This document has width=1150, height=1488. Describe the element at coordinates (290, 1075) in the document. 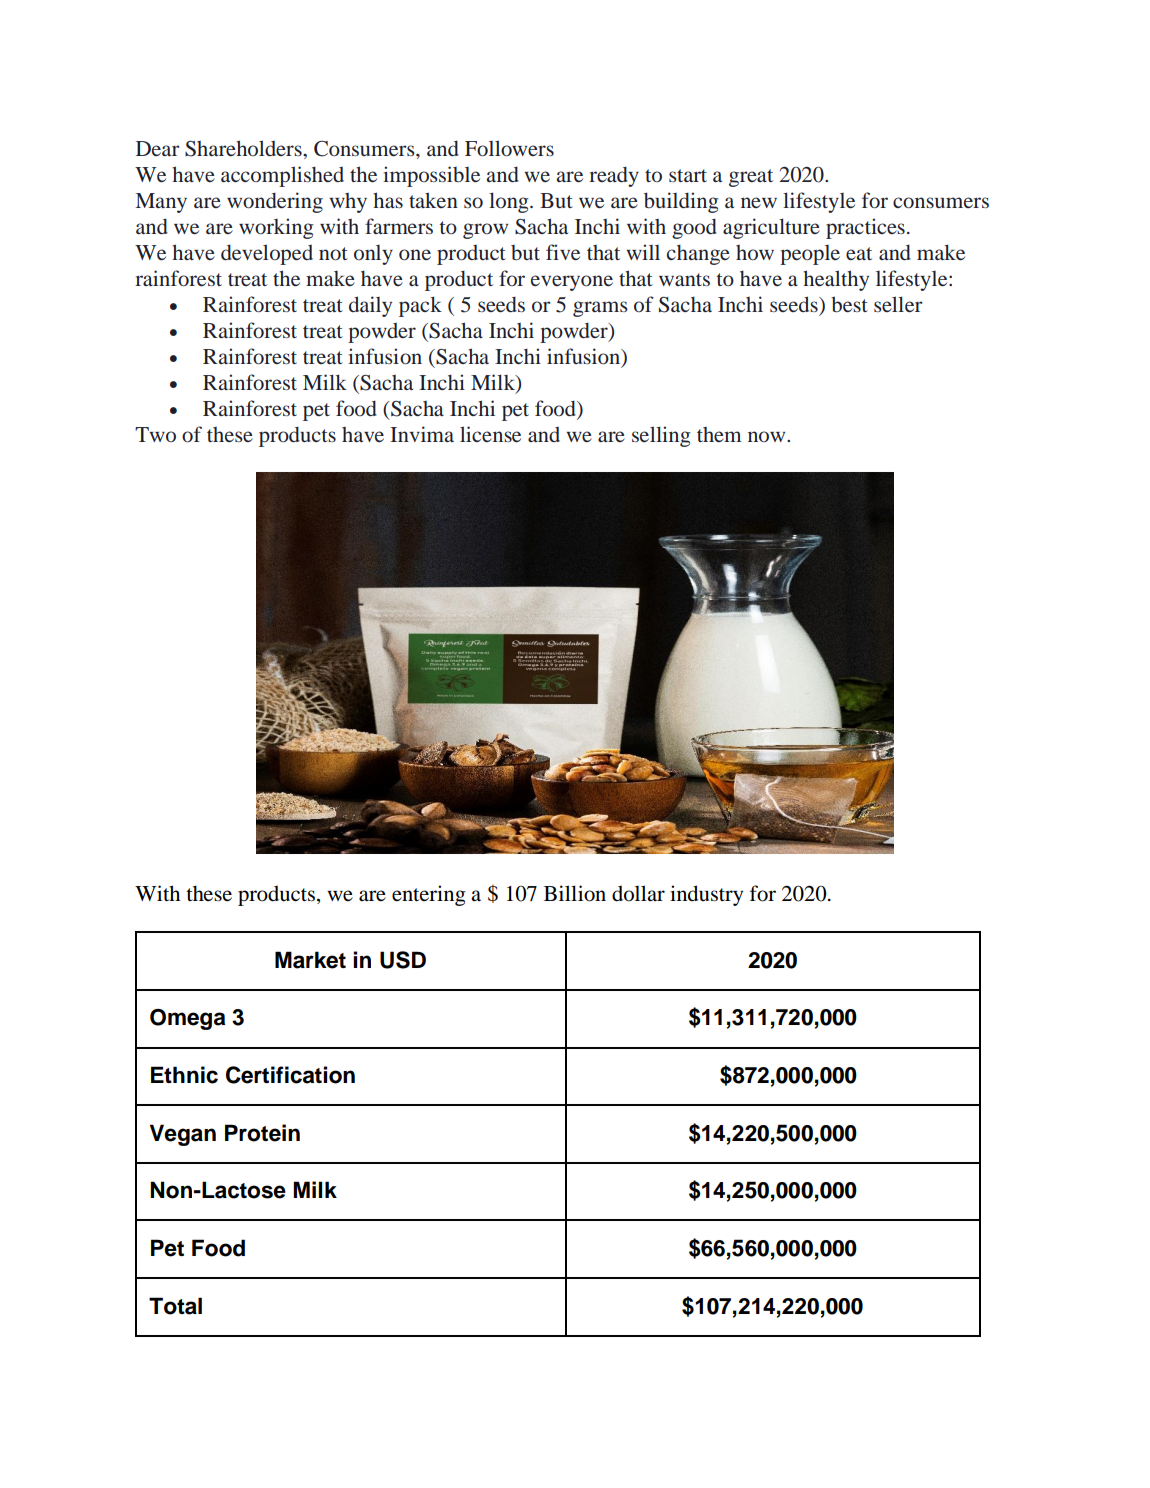

I see `Certification` at that location.
